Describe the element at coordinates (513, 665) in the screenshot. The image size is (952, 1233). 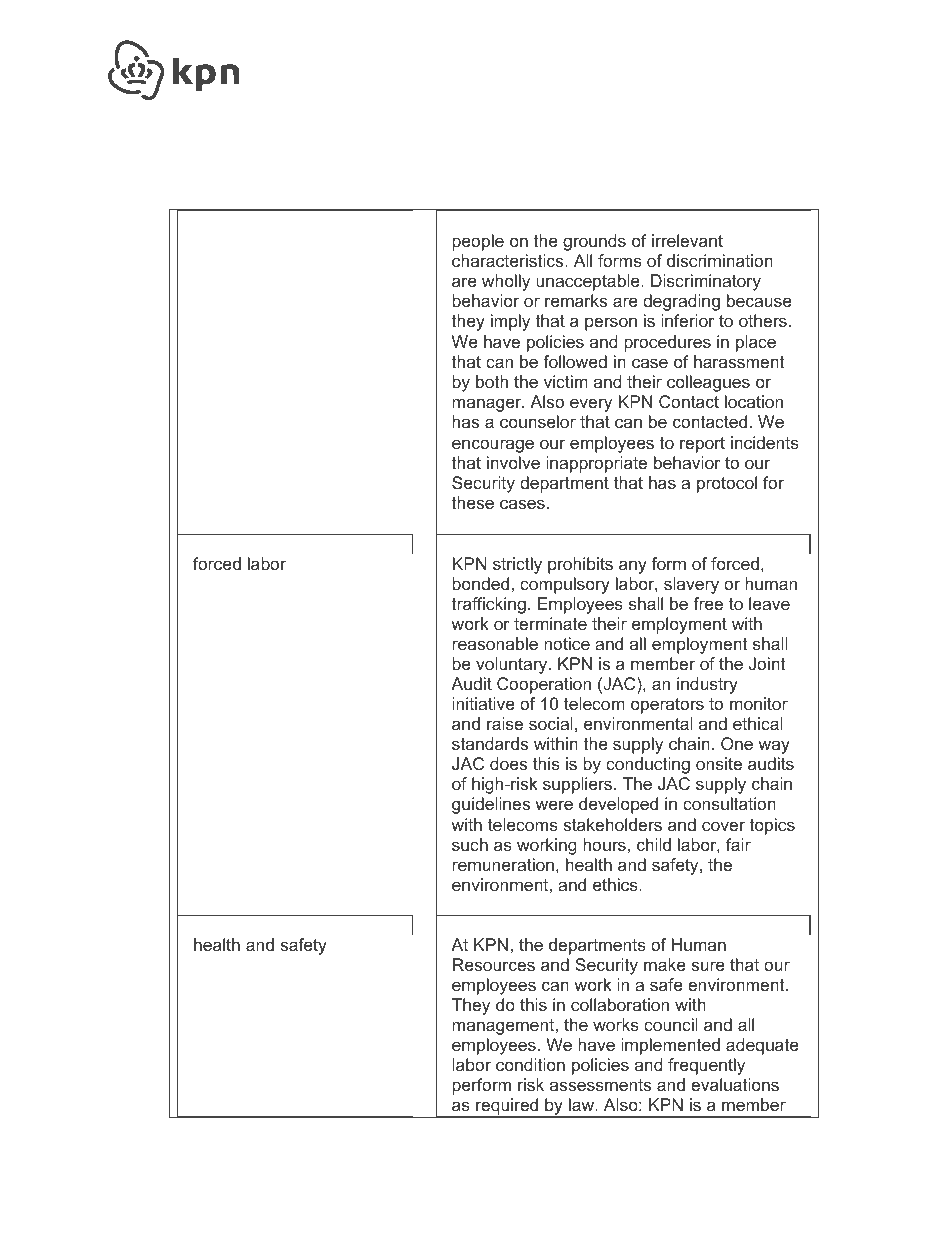
I see `voluntary` at that location.
